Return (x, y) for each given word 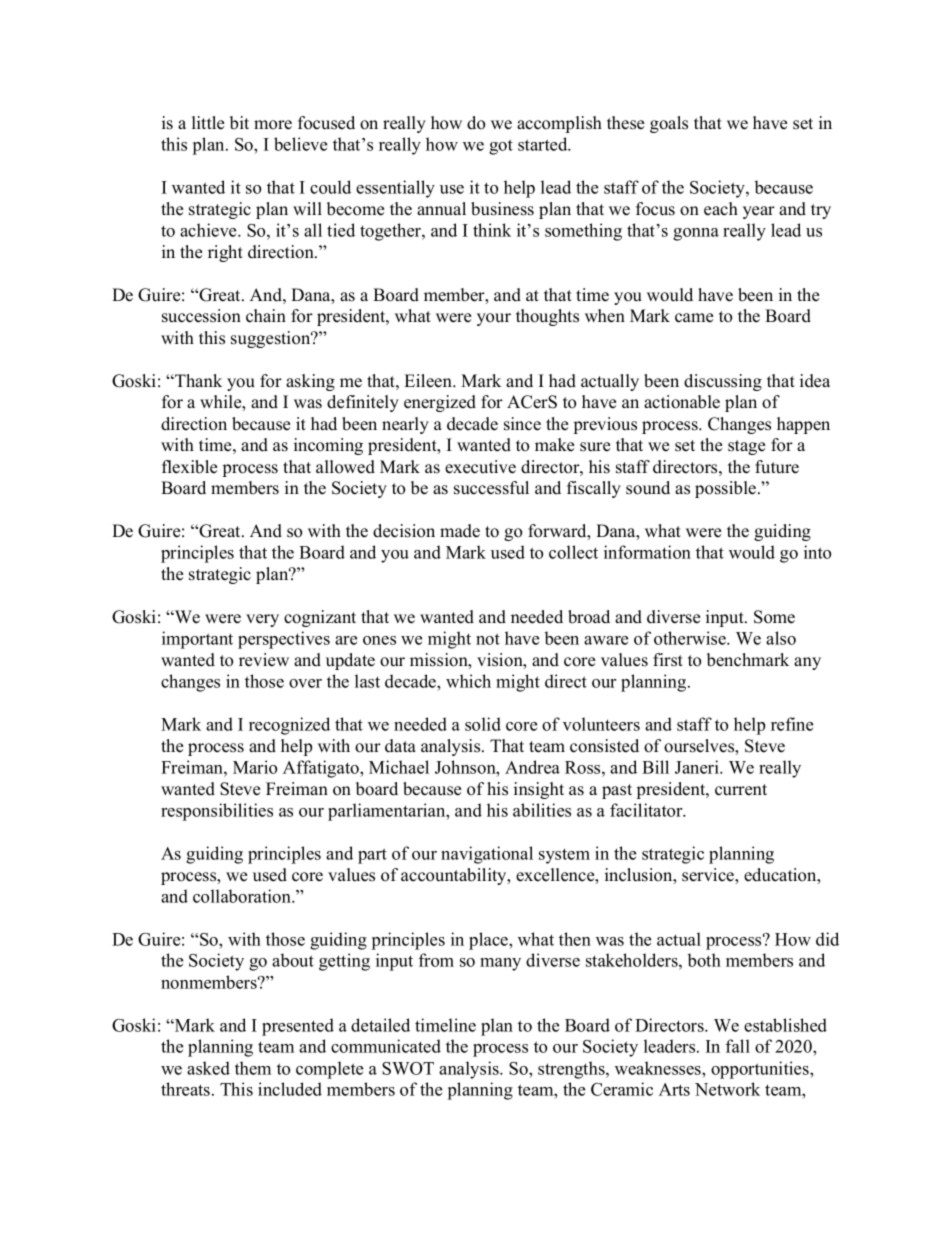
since (522, 424)
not (488, 639)
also (781, 638)
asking (310, 382)
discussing (723, 382)
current (741, 790)
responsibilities (217, 812)
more (273, 125)
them (253, 1068)
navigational (487, 855)
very (262, 620)
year (759, 212)
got (501, 147)
